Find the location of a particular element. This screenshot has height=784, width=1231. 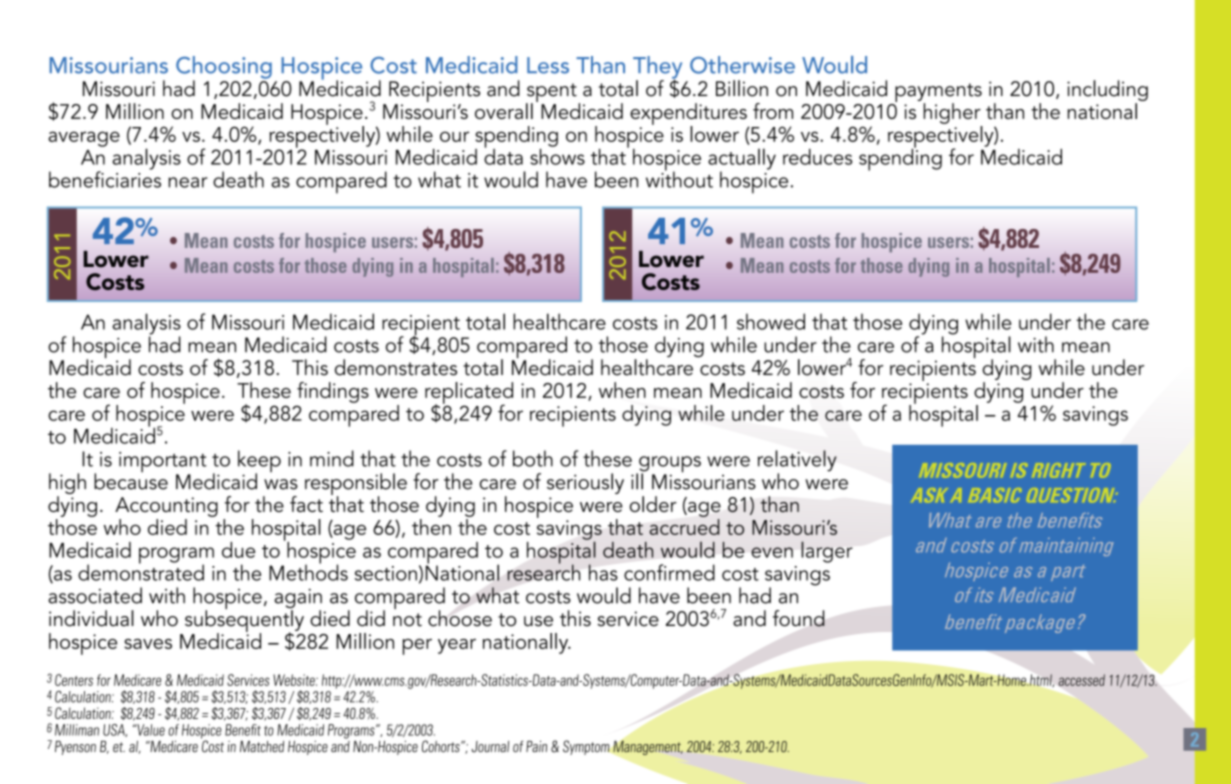

spent is located at coordinates (552, 93).
